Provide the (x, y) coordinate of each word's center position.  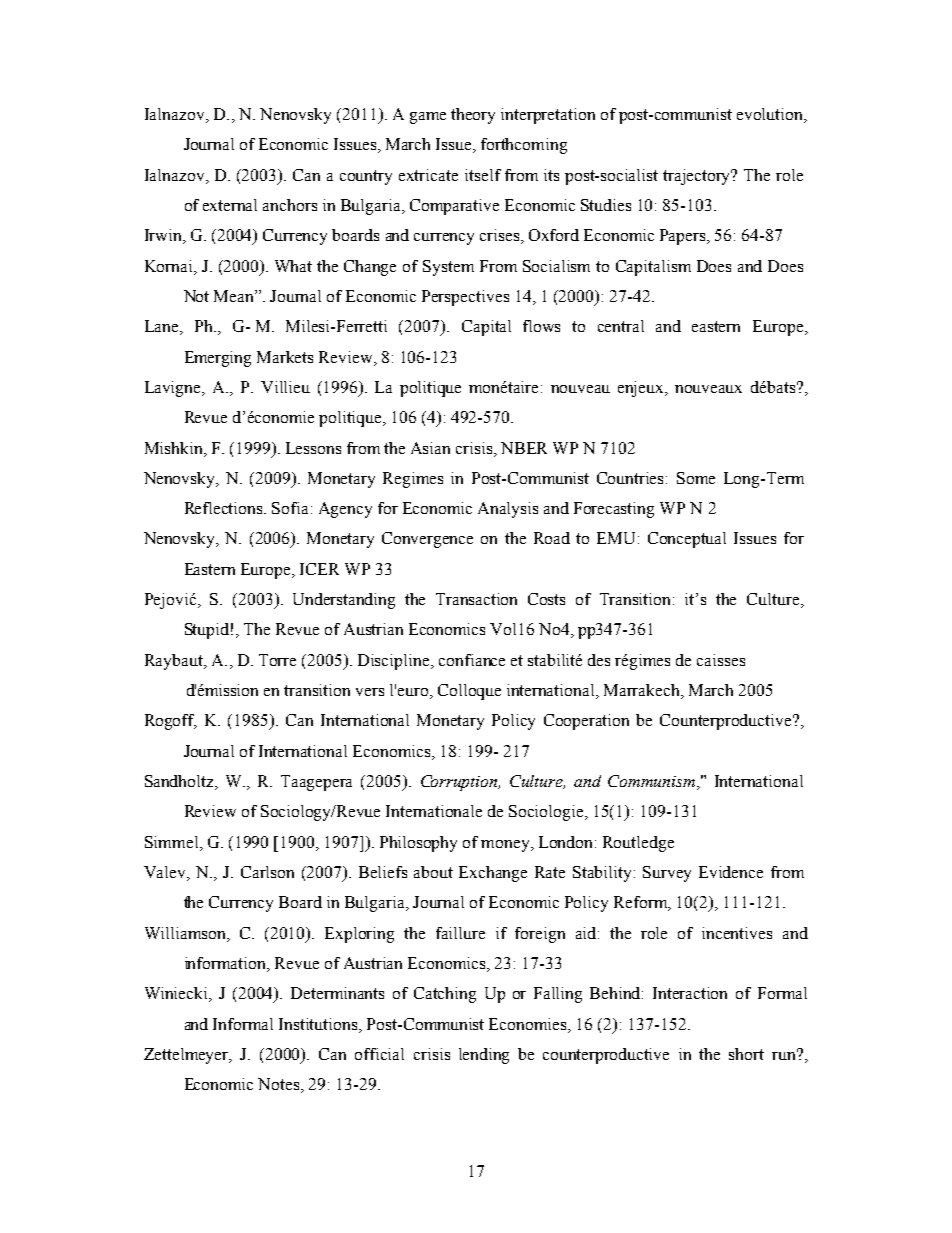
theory (473, 116)
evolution (771, 115)
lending (484, 1056)
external (230, 205)
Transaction (476, 599)
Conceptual (687, 540)
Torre (277, 660)
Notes (280, 1085)
